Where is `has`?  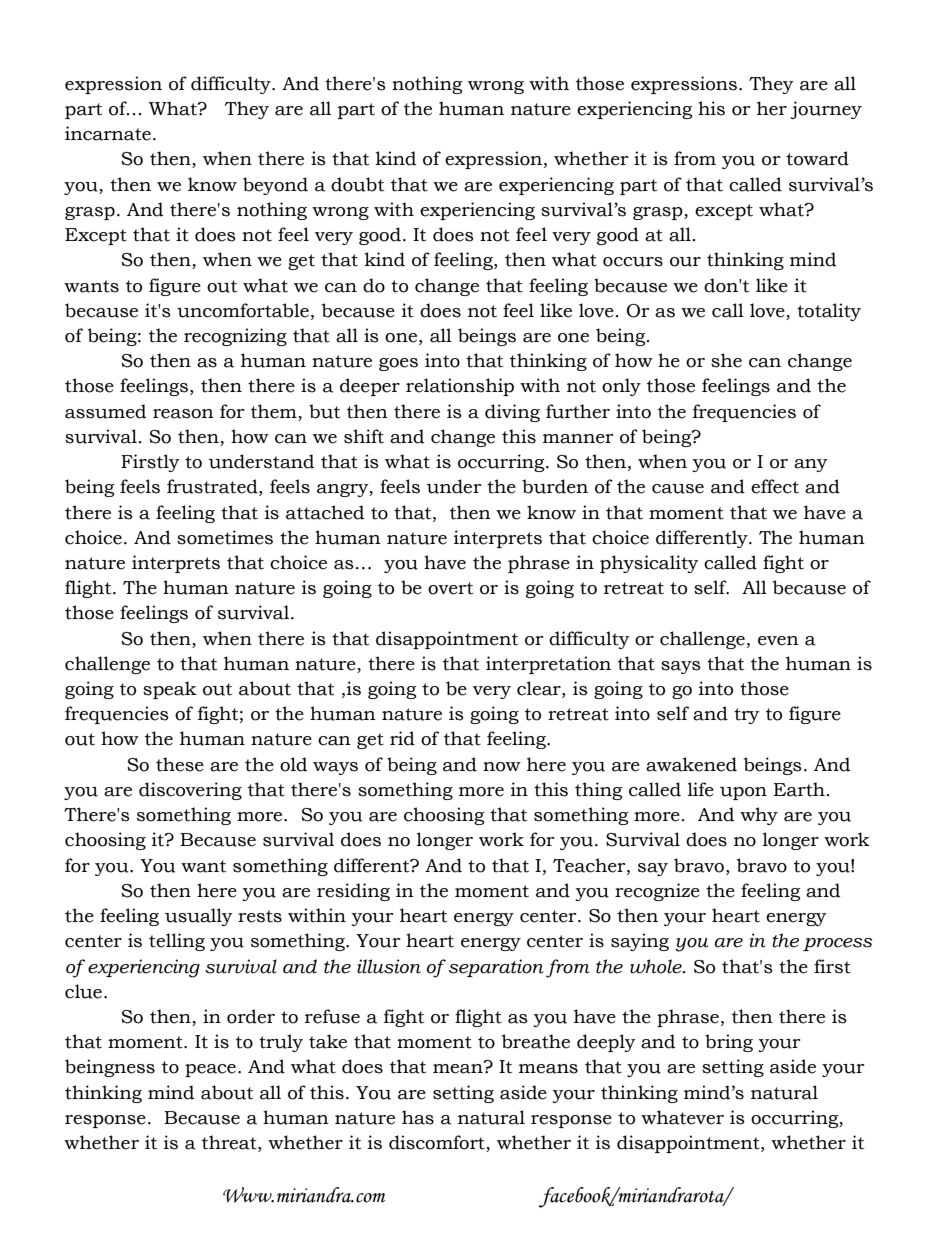 has is located at coordinates (418, 1117).
